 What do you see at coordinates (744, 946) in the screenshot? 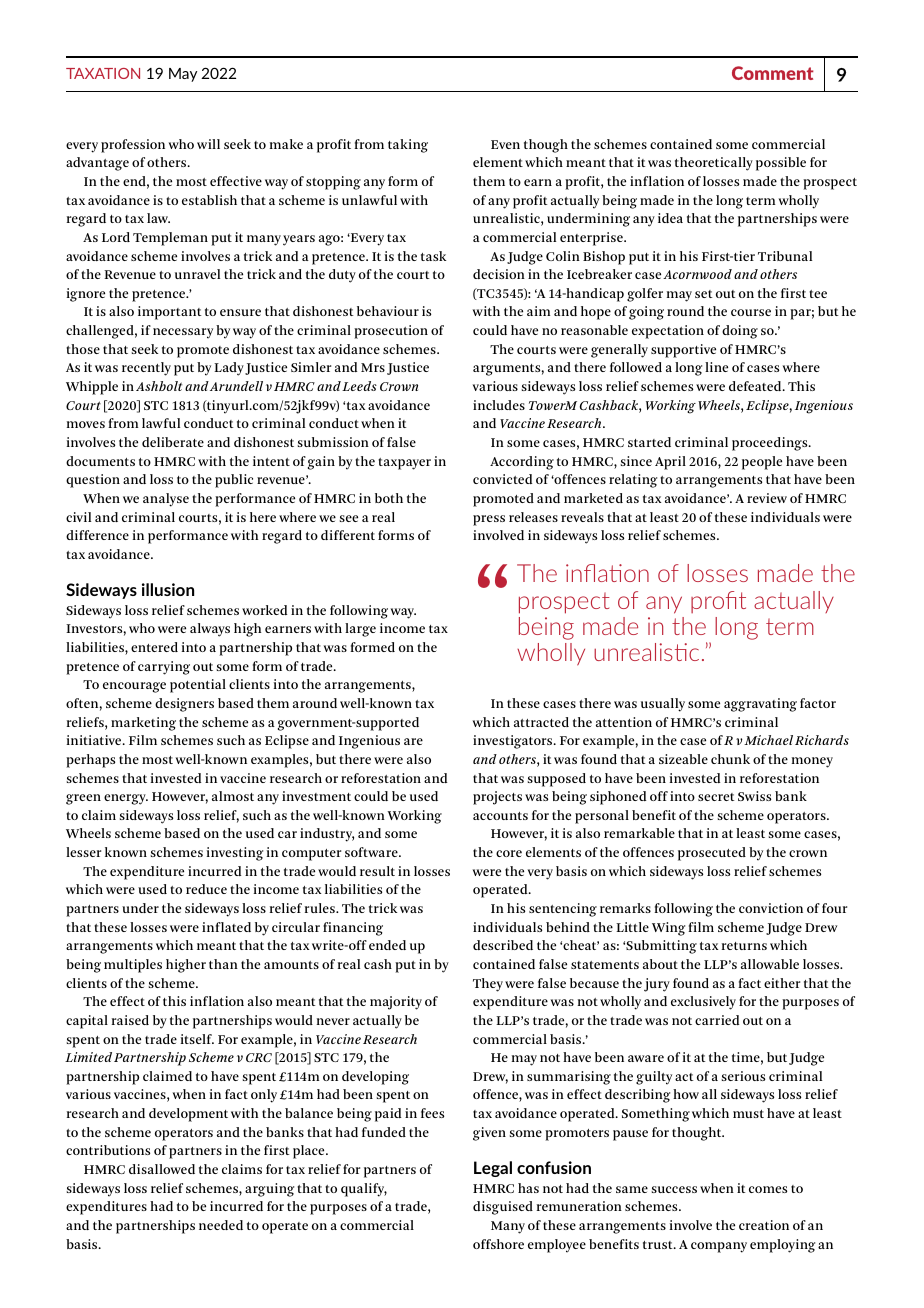
I see `returns` at bounding box center [744, 946].
